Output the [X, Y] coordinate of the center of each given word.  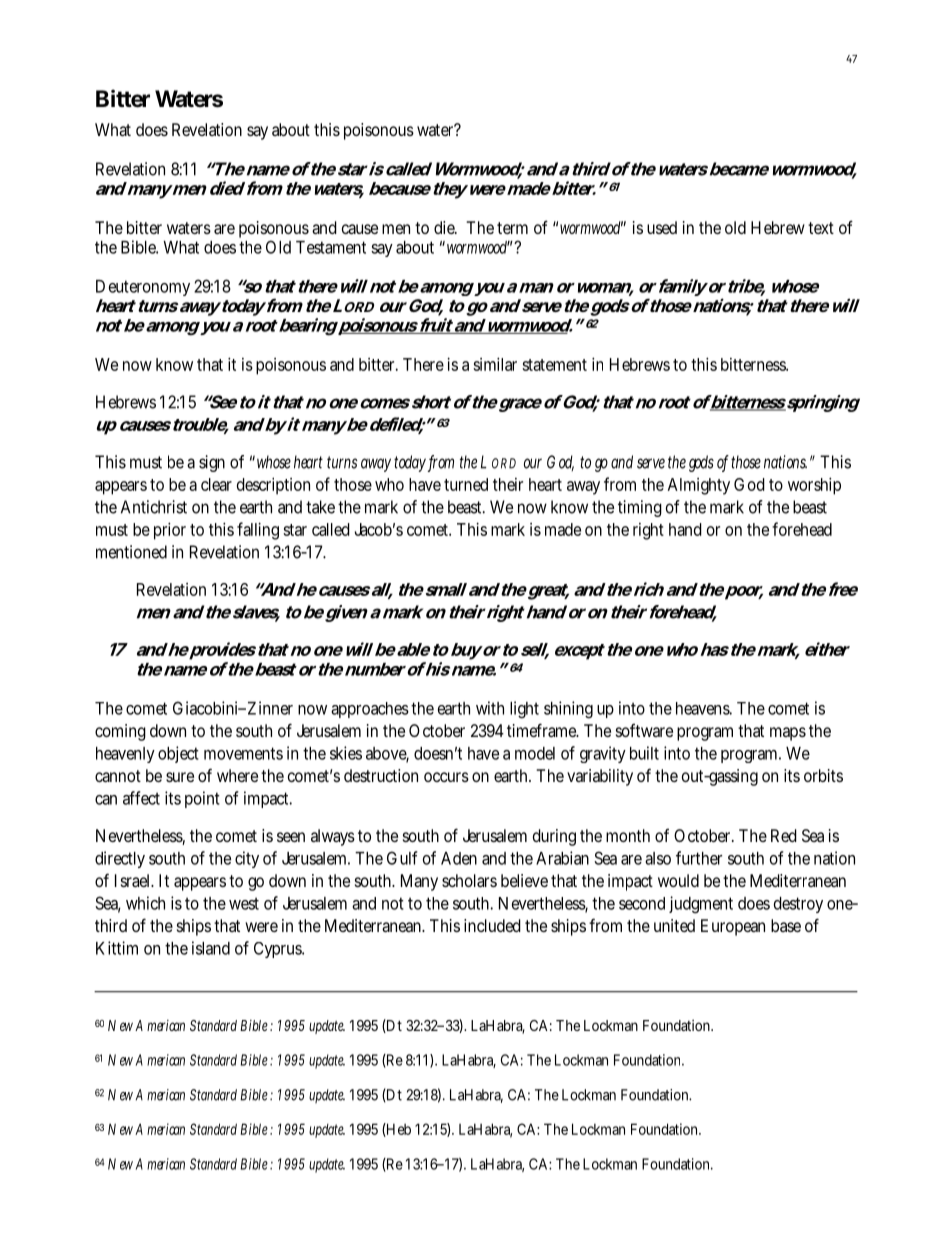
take [320, 507]
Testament [331, 247]
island [211, 948]
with [490, 708]
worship [814, 486]
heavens [704, 708]
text [821, 228]
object [178, 754]
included [492, 925]
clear [216, 484]
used [662, 227]
